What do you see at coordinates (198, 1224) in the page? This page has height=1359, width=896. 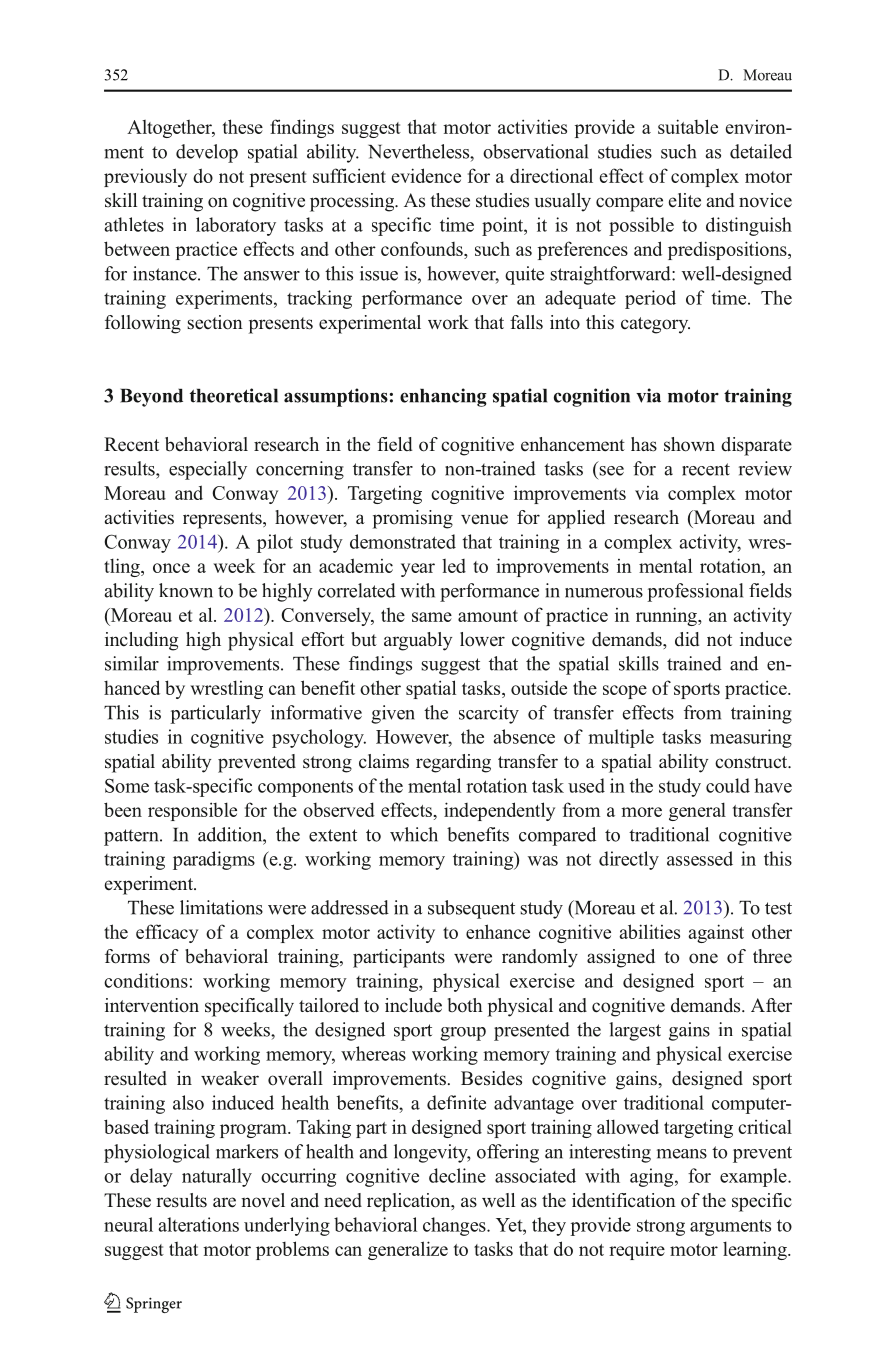 I see `alterations` at bounding box center [198, 1224].
